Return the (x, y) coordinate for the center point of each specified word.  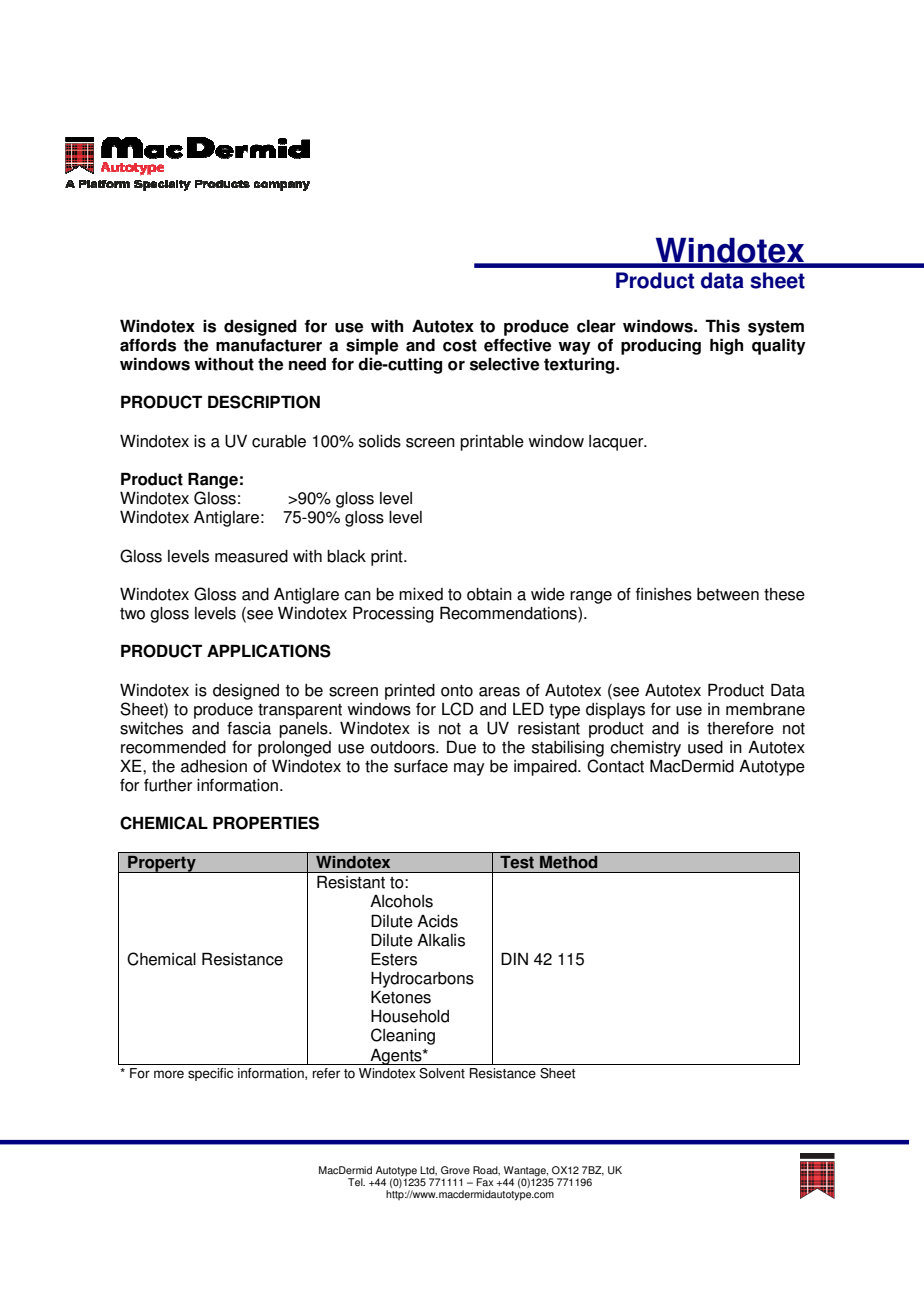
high (726, 346)
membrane (765, 709)
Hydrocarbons (422, 980)
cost (460, 345)
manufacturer (269, 345)
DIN (514, 958)
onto (457, 691)
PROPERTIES (266, 823)
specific (210, 1074)
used (705, 747)
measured (251, 556)
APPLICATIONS (269, 651)
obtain (489, 594)
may (469, 769)
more (169, 1074)
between (728, 594)
